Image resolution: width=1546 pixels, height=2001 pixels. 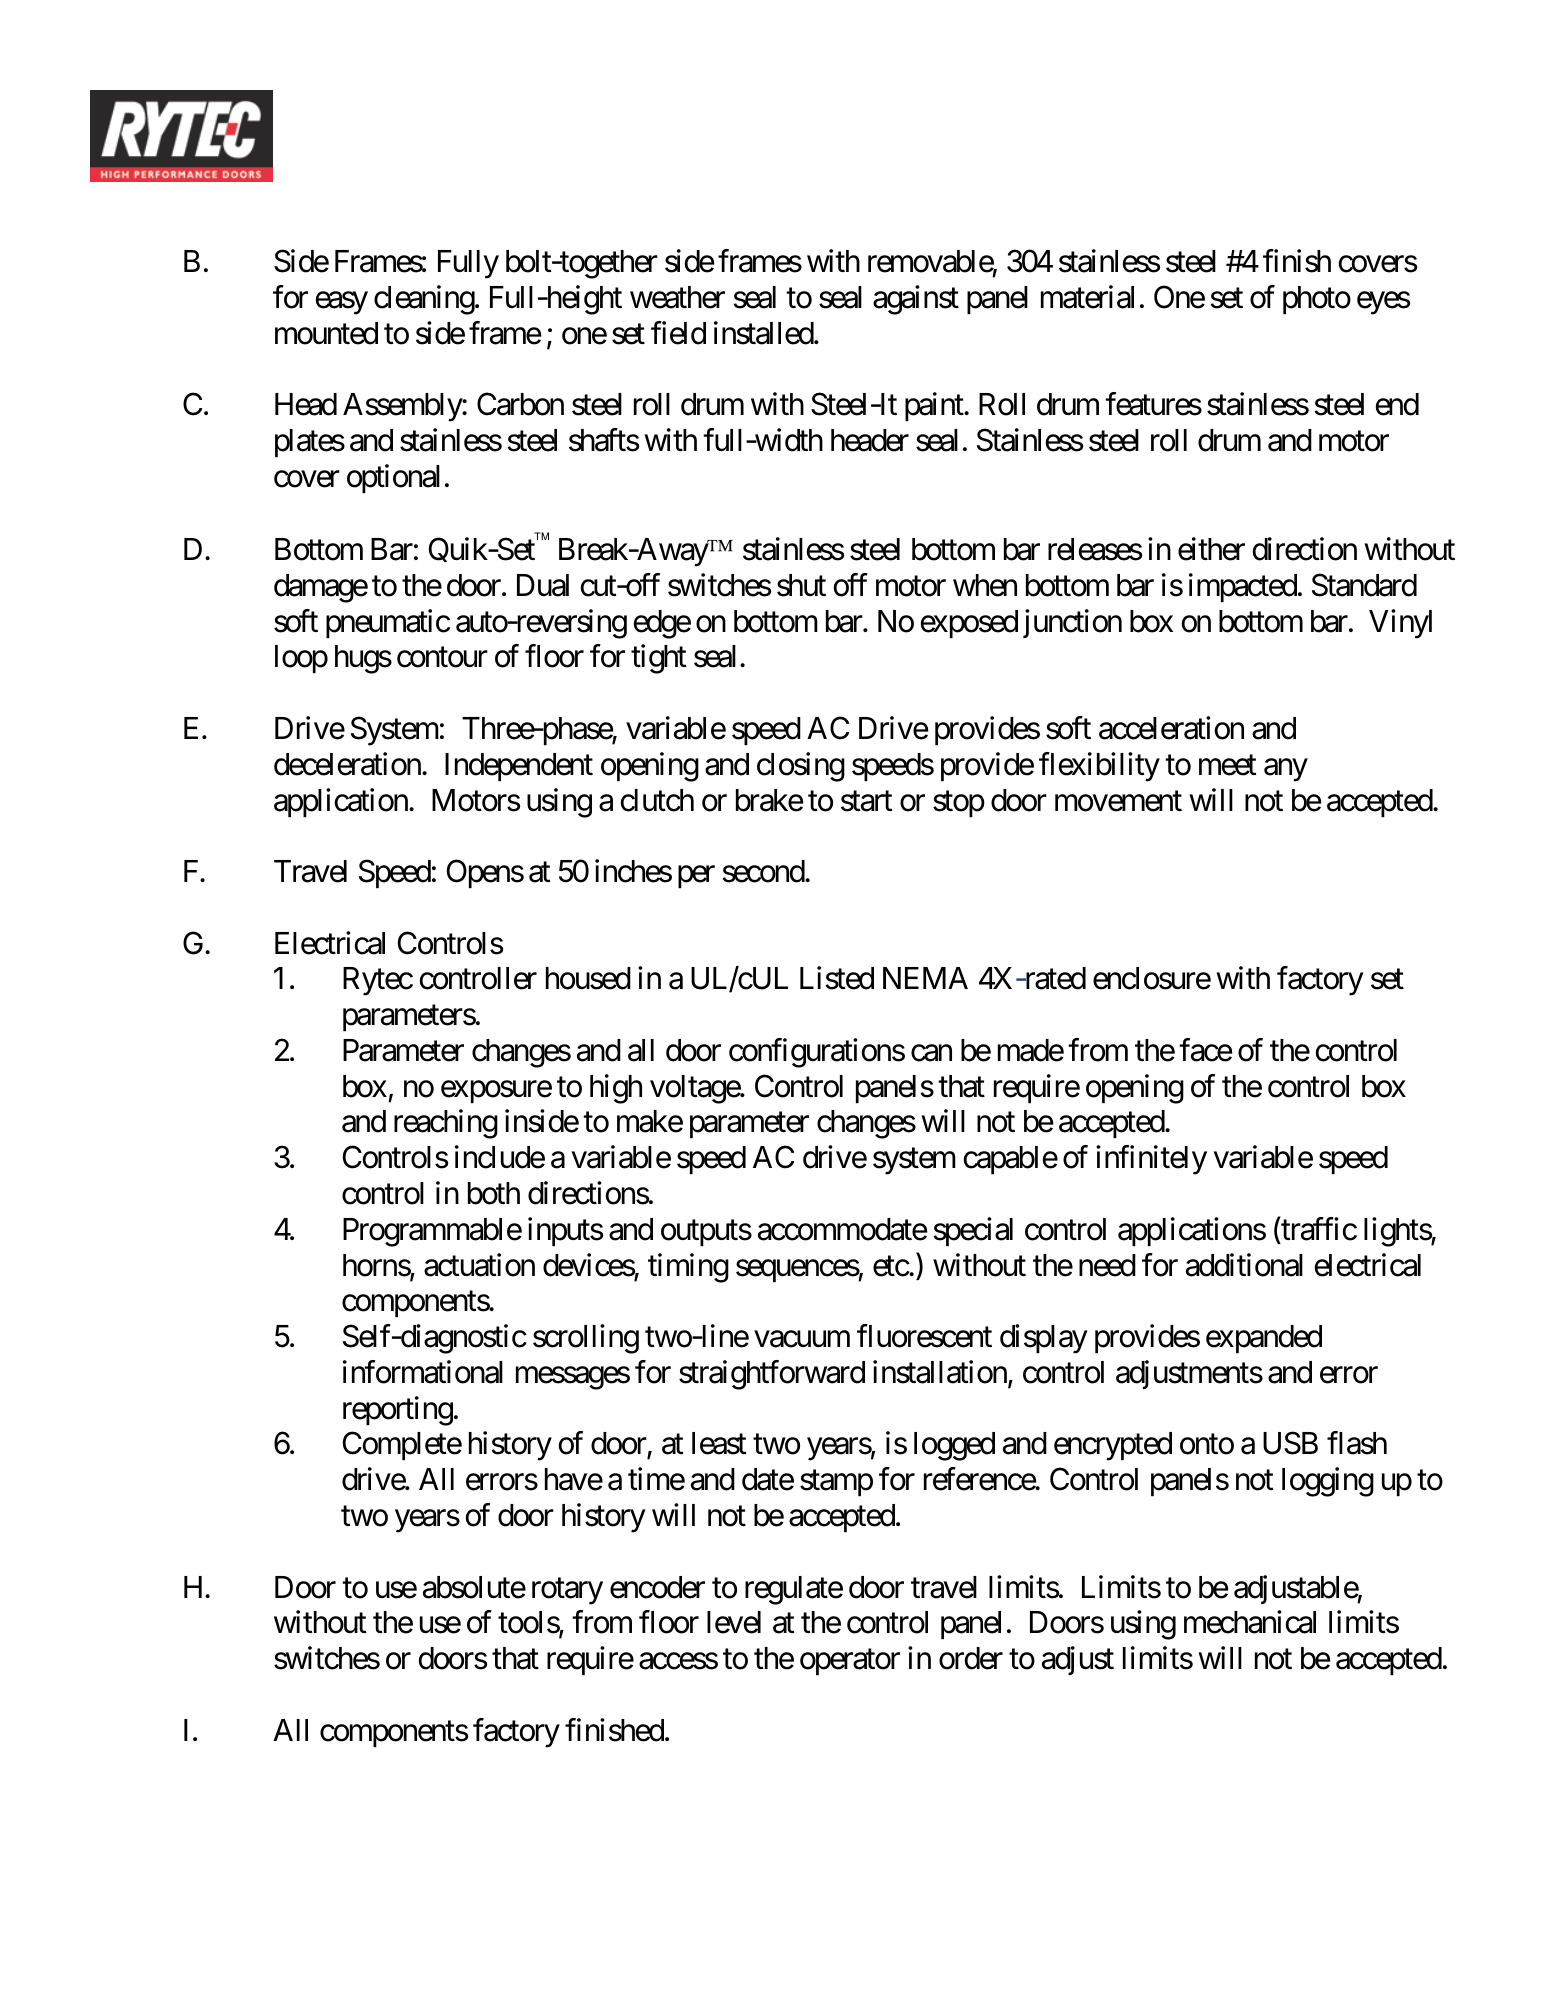 What do you see at coordinates (520, 404) in the document?
I see `Carbon` at bounding box center [520, 404].
